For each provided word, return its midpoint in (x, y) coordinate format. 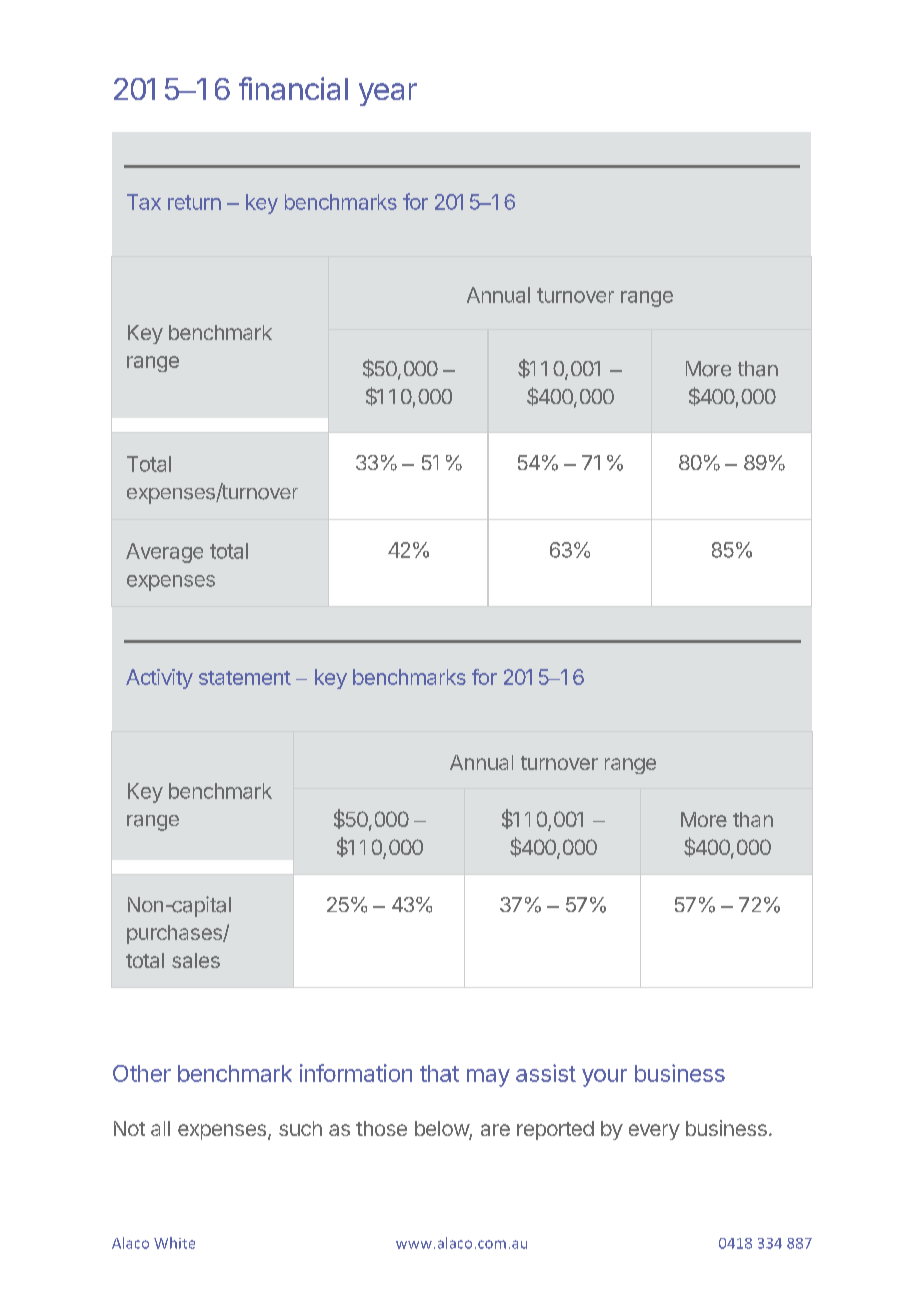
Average (164, 553)
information (356, 1073)
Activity (159, 679)
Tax (144, 202)
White (174, 1243)
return (194, 202)
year (388, 94)
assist (546, 1073)
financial (293, 88)
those (381, 1128)
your (604, 1078)
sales (196, 960)
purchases (175, 934)
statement (245, 678)
